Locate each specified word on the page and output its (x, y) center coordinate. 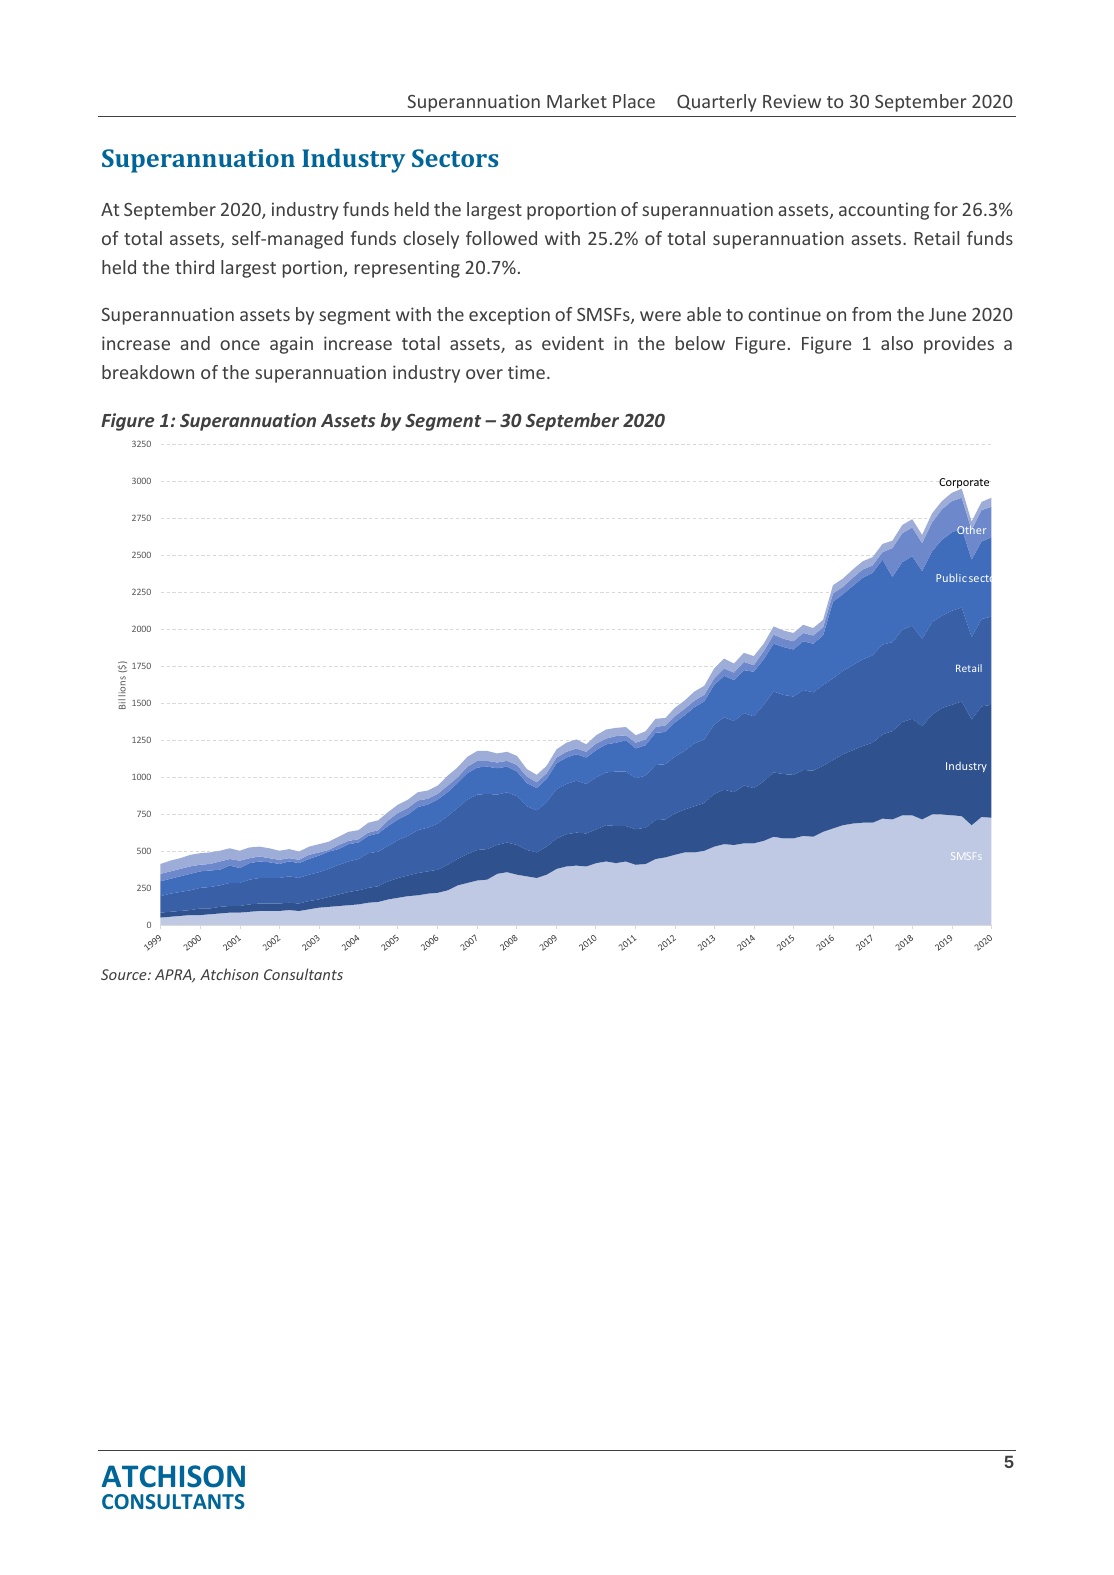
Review (792, 101)
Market (577, 101)
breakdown (148, 372)
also (897, 343)
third (194, 267)
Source (125, 974)
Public (951, 578)
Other (971, 529)
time (526, 372)
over (484, 374)
